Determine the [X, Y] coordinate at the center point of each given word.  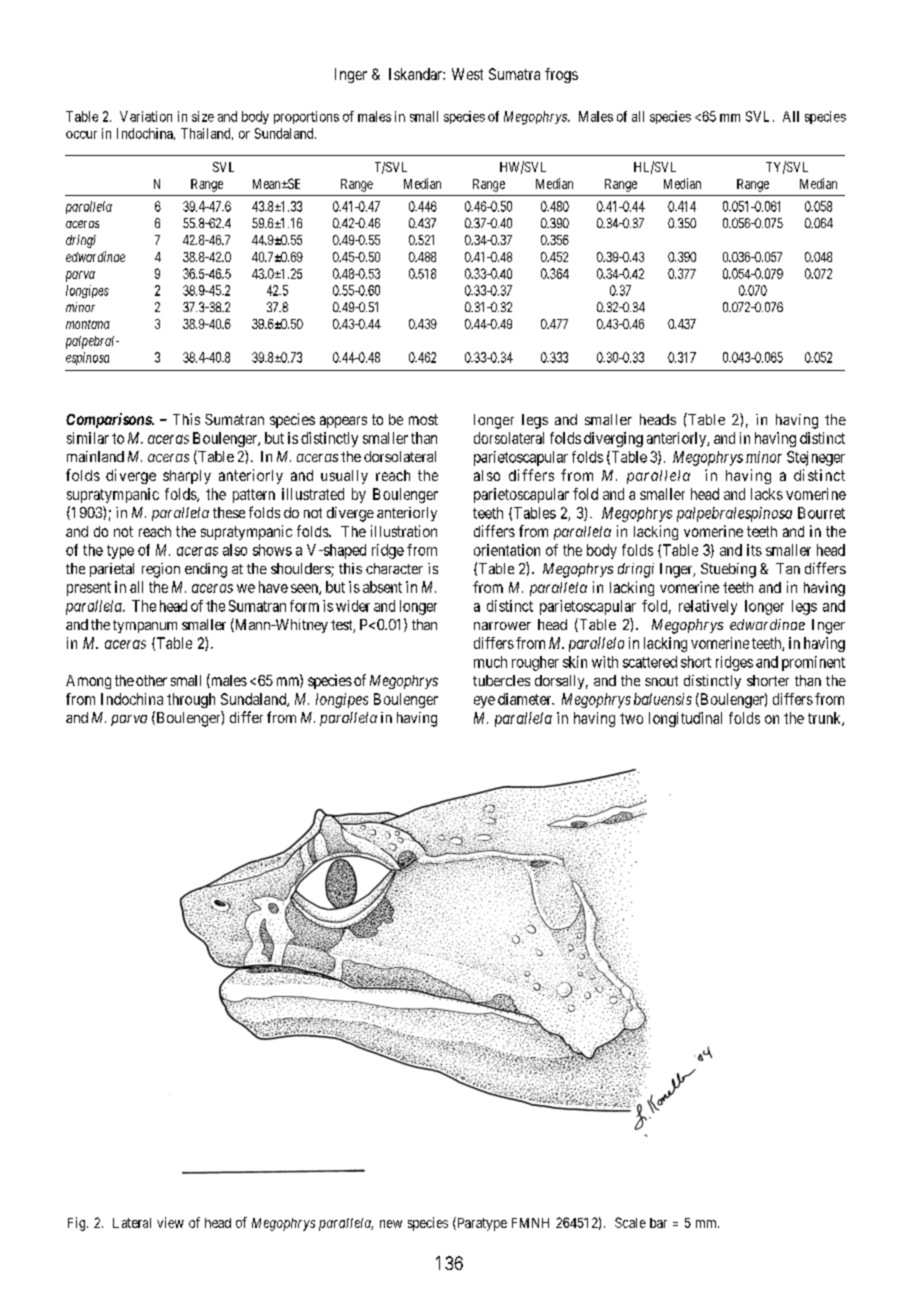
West [467, 74]
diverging [613, 439]
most [423, 419]
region [161, 570]
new [391, 1224]
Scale [630, 1222]
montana [88, 324]
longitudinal [685, 719]
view [170, 1222]
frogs [561, 75]
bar [658, 1223]
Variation [146, 116]
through [191, 700]
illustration [404, 531]
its [754, 550]
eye [484, 702]
